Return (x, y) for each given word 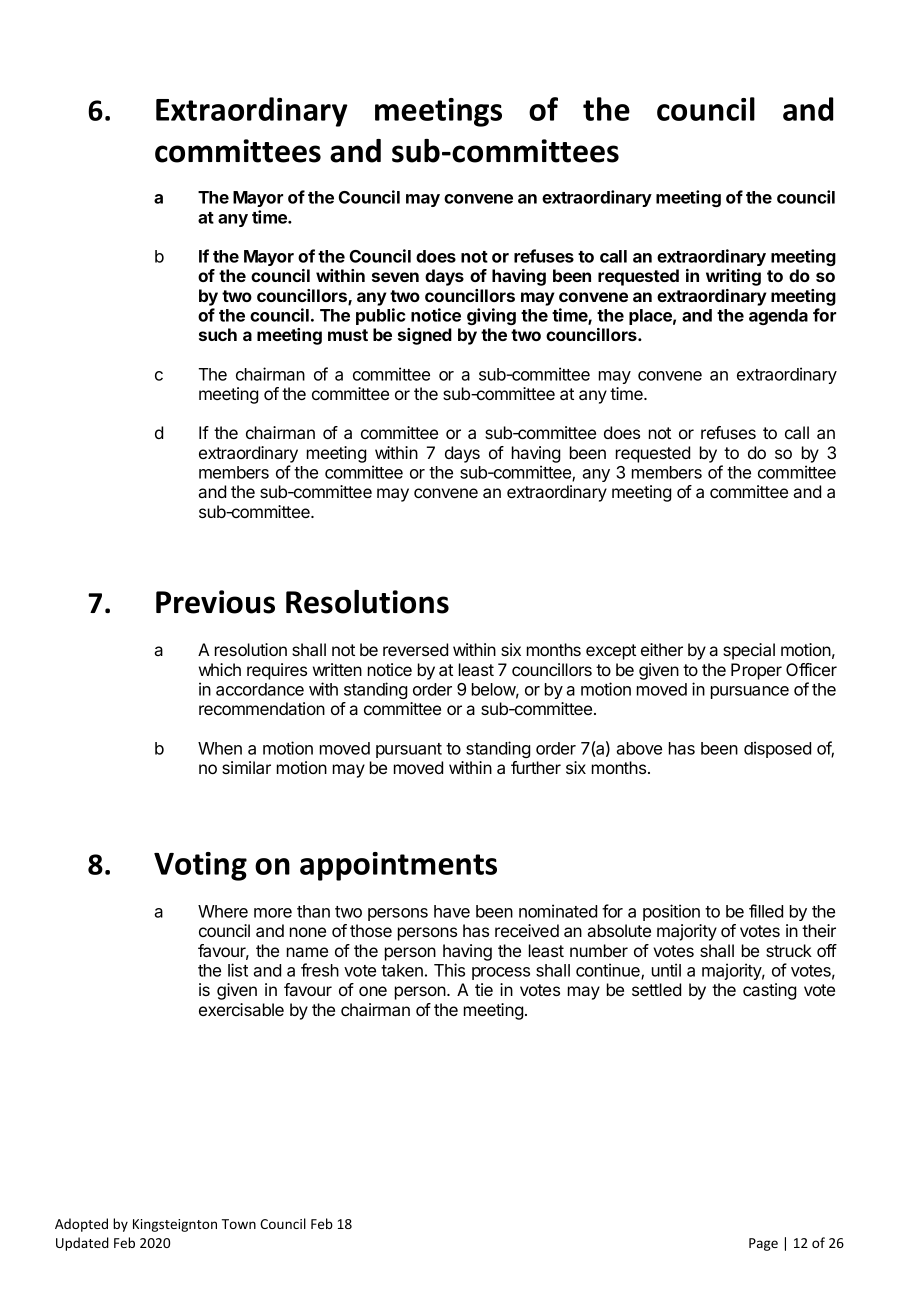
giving (491, 316)
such (218, 334)
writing (733, 277)
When (220, 748)
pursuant (409, 750)
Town (239, 1224)
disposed (777, 749)
